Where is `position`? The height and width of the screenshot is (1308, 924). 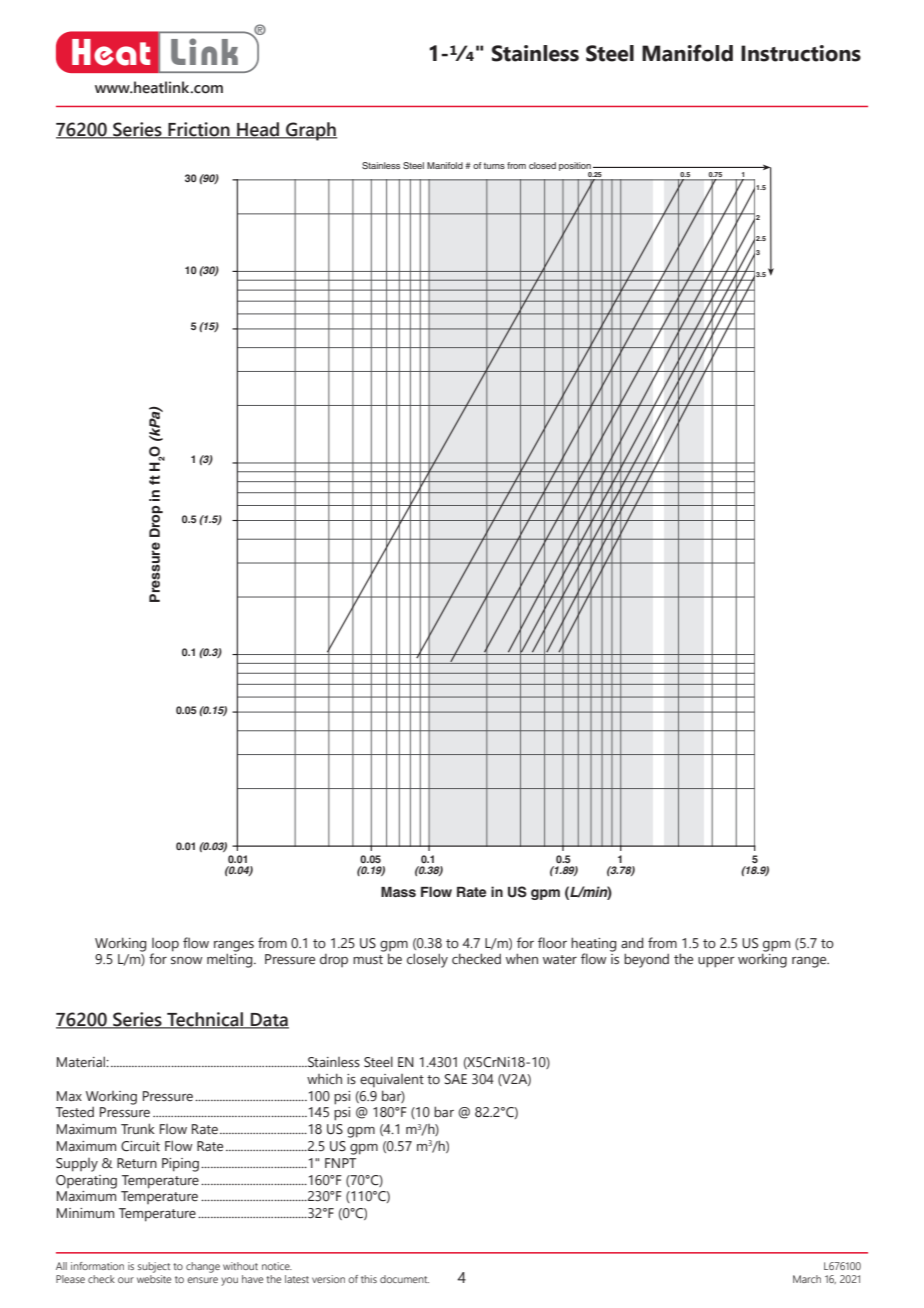
position is located at coordinates (575, 167).
